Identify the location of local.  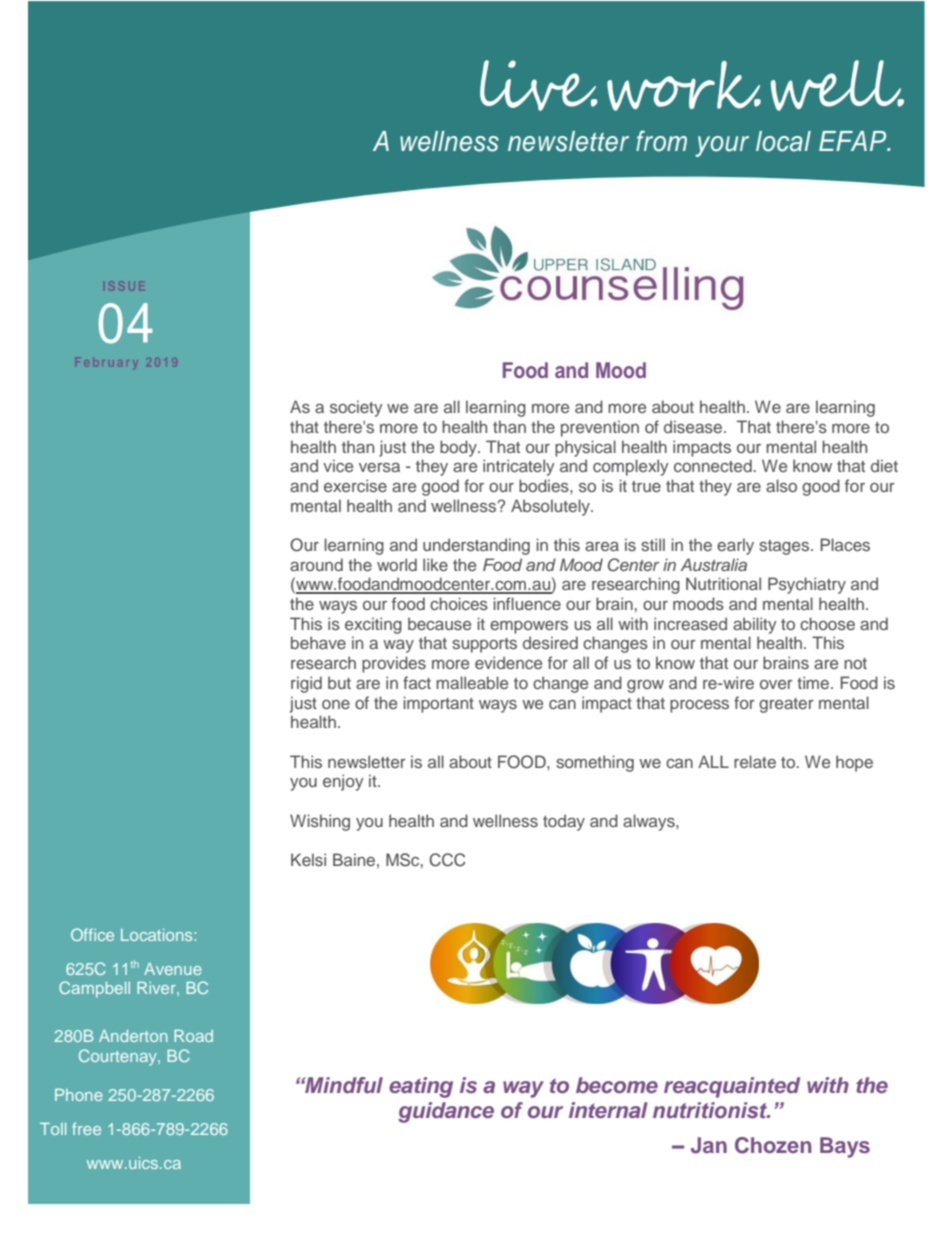
(783, 141).
